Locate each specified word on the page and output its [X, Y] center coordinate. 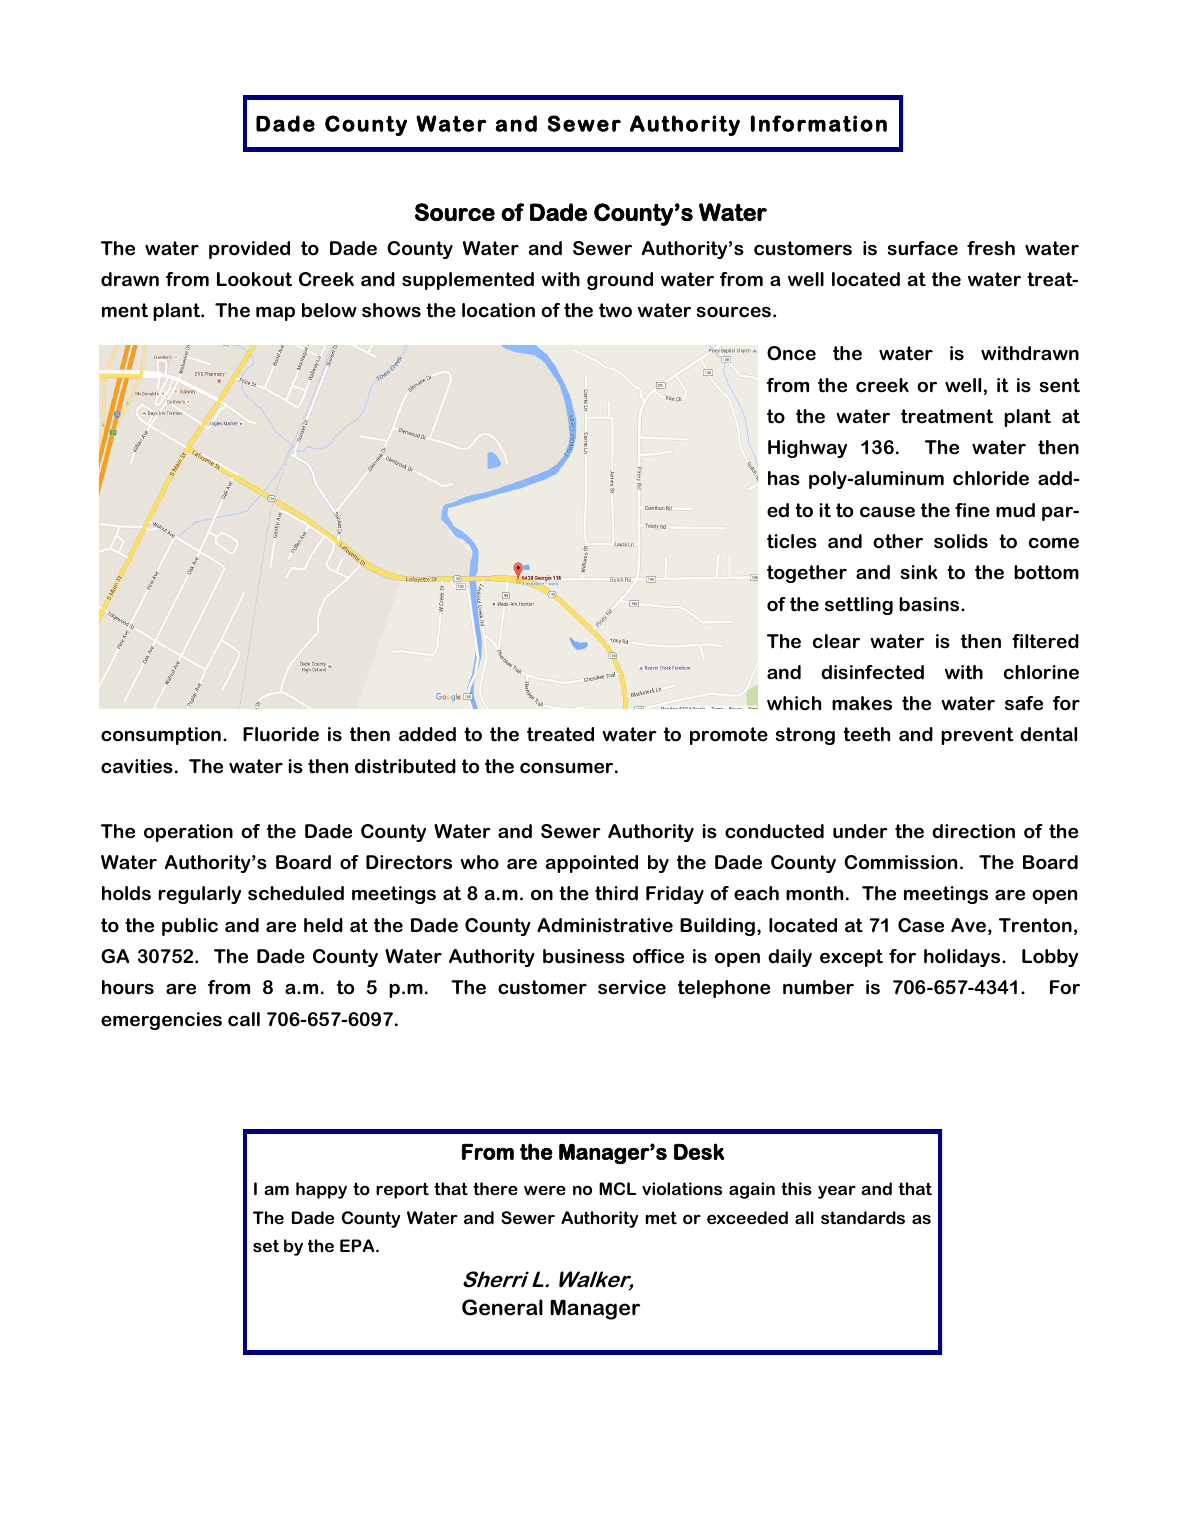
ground [620, 281]
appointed [592, 864]
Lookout [254, 279]
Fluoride [281, 734]
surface [923, 248]
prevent [977, 736]
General [502, 1307]
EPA [358, 1245]
